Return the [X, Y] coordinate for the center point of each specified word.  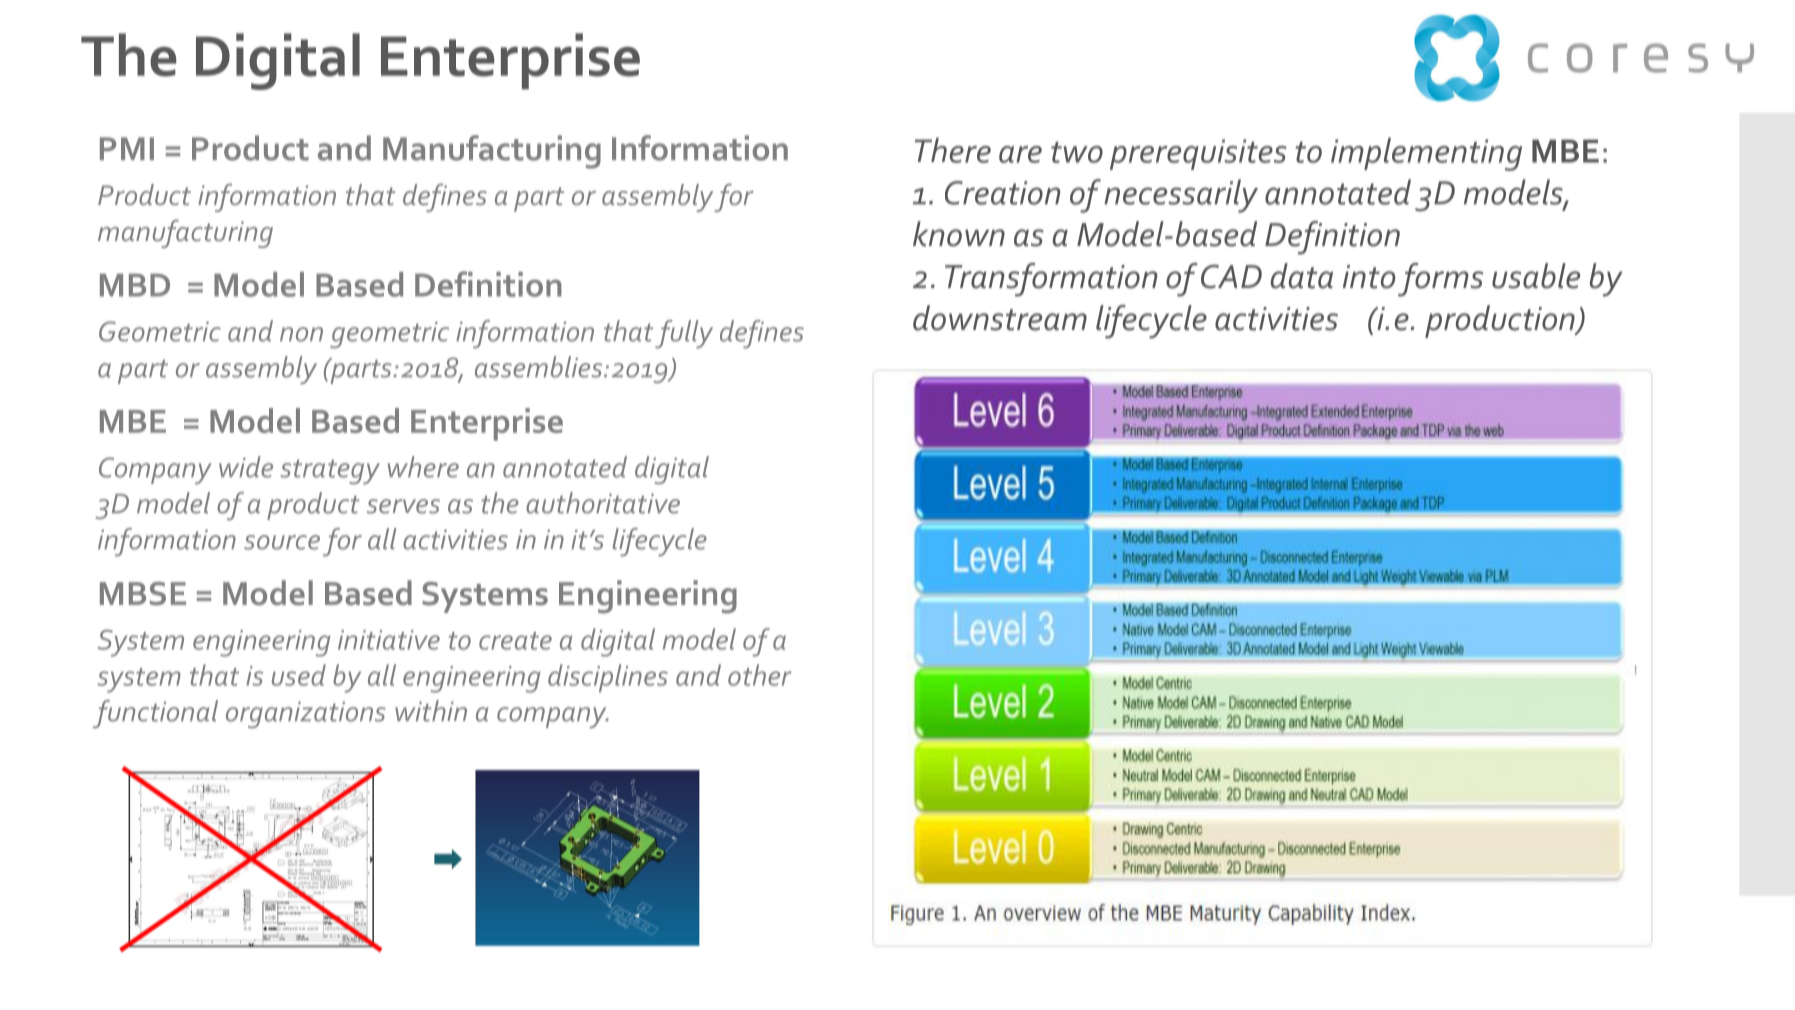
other [759, 675]
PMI [127, 148]
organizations [306, 715]
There [953, 150]
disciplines [608, 678]
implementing [1426, 154]
